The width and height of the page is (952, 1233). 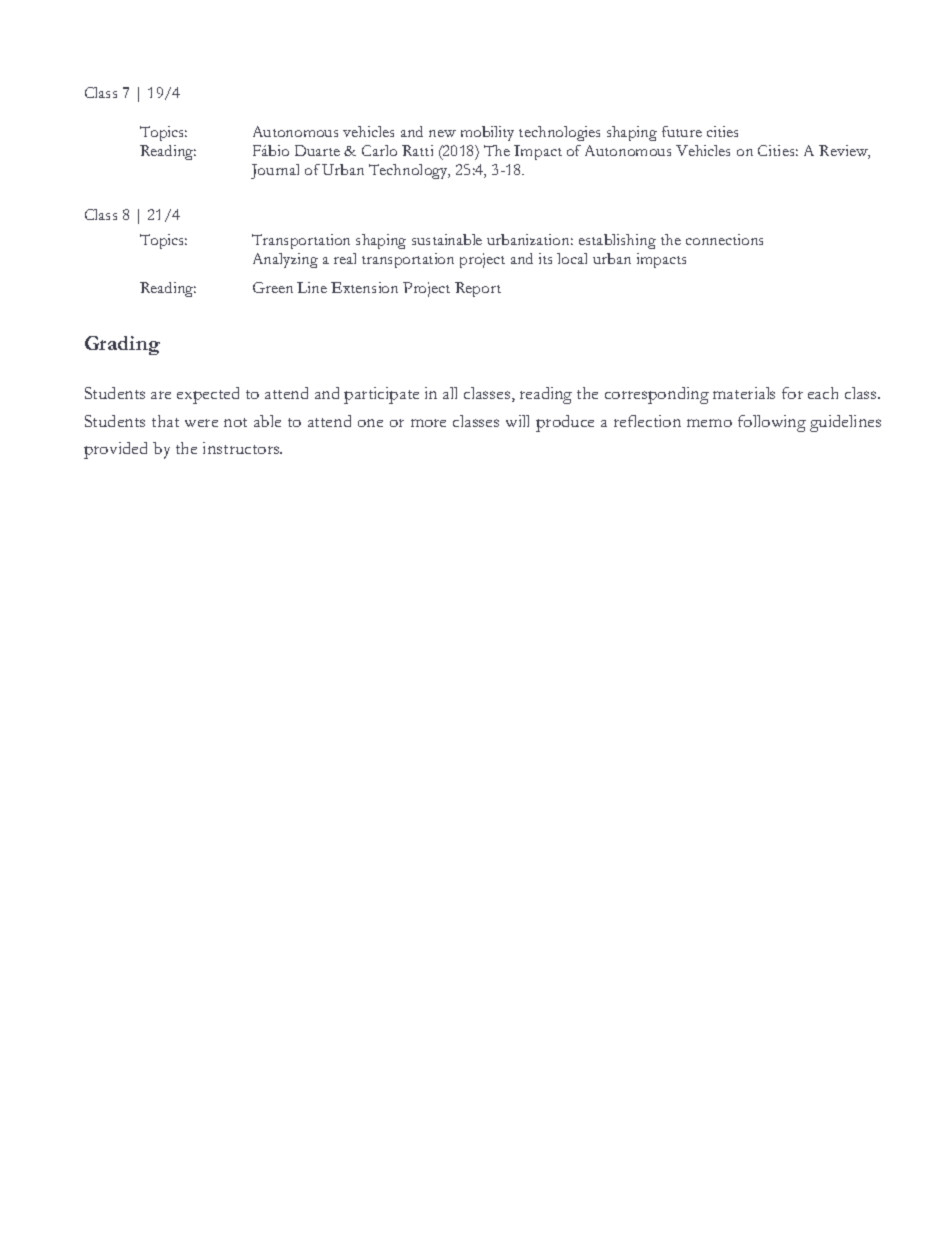 What do you see at coordinates (772, 423) in the page?
I see `following` at bounding box center [772, 423].
